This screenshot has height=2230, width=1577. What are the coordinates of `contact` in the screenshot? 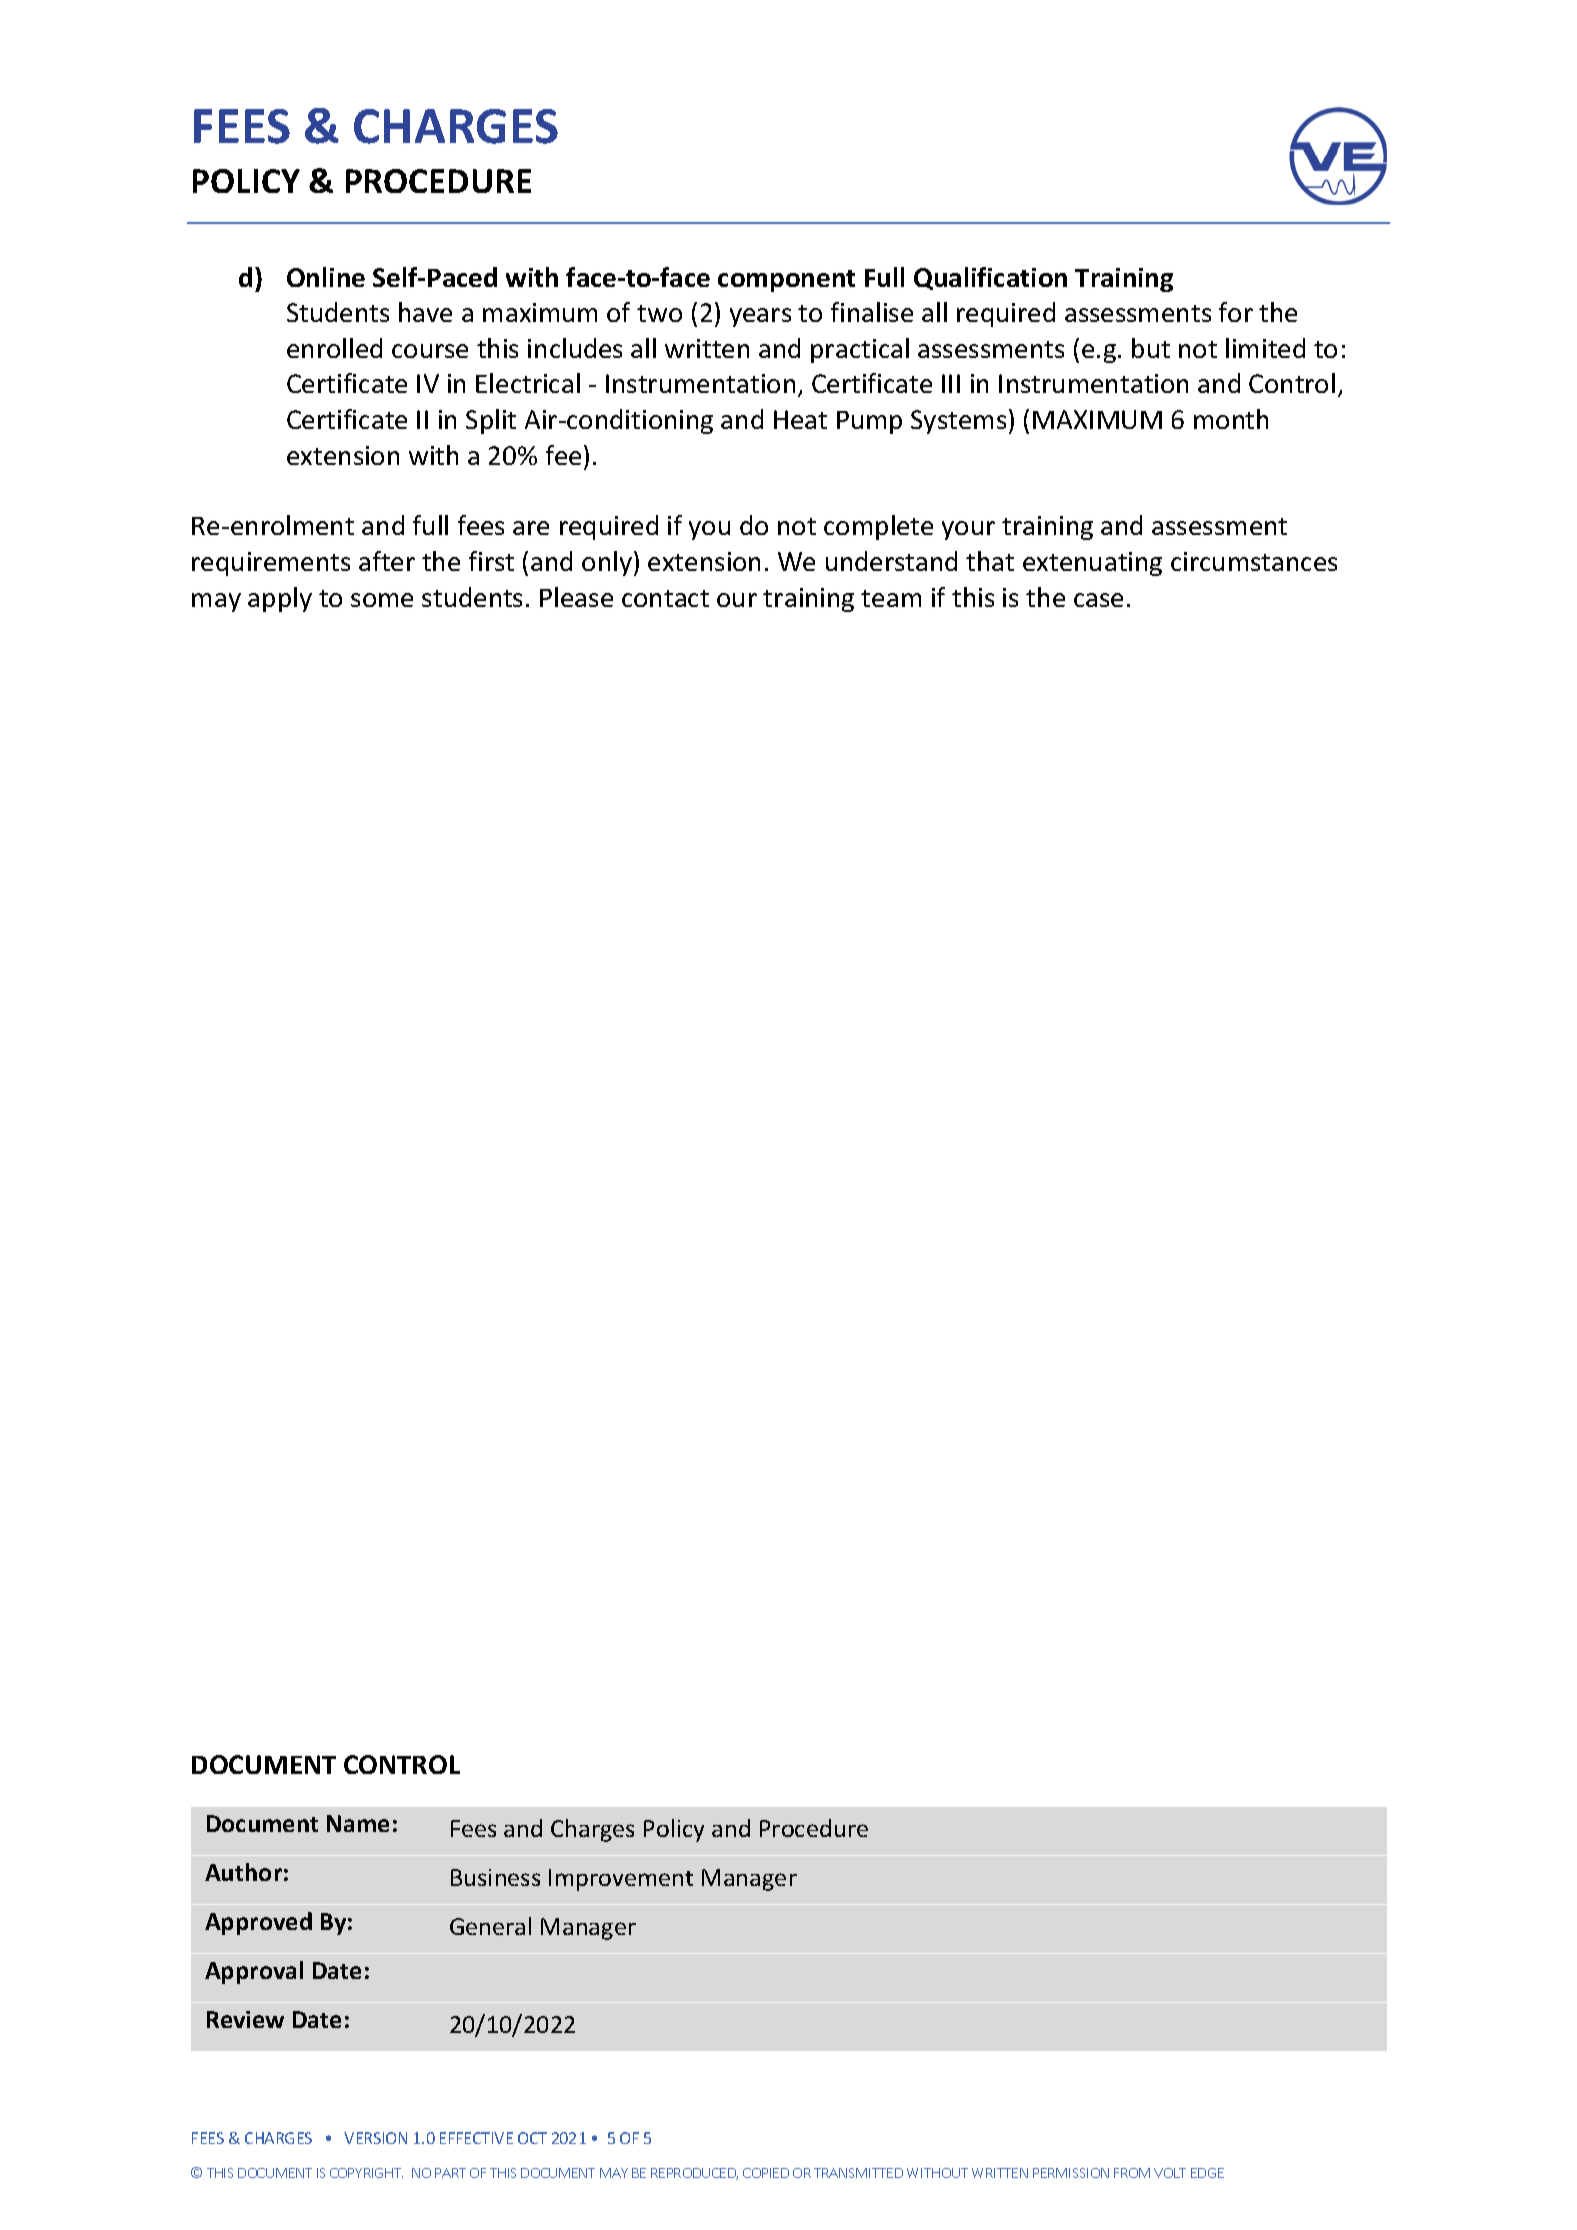 It's located at (665, 598).
